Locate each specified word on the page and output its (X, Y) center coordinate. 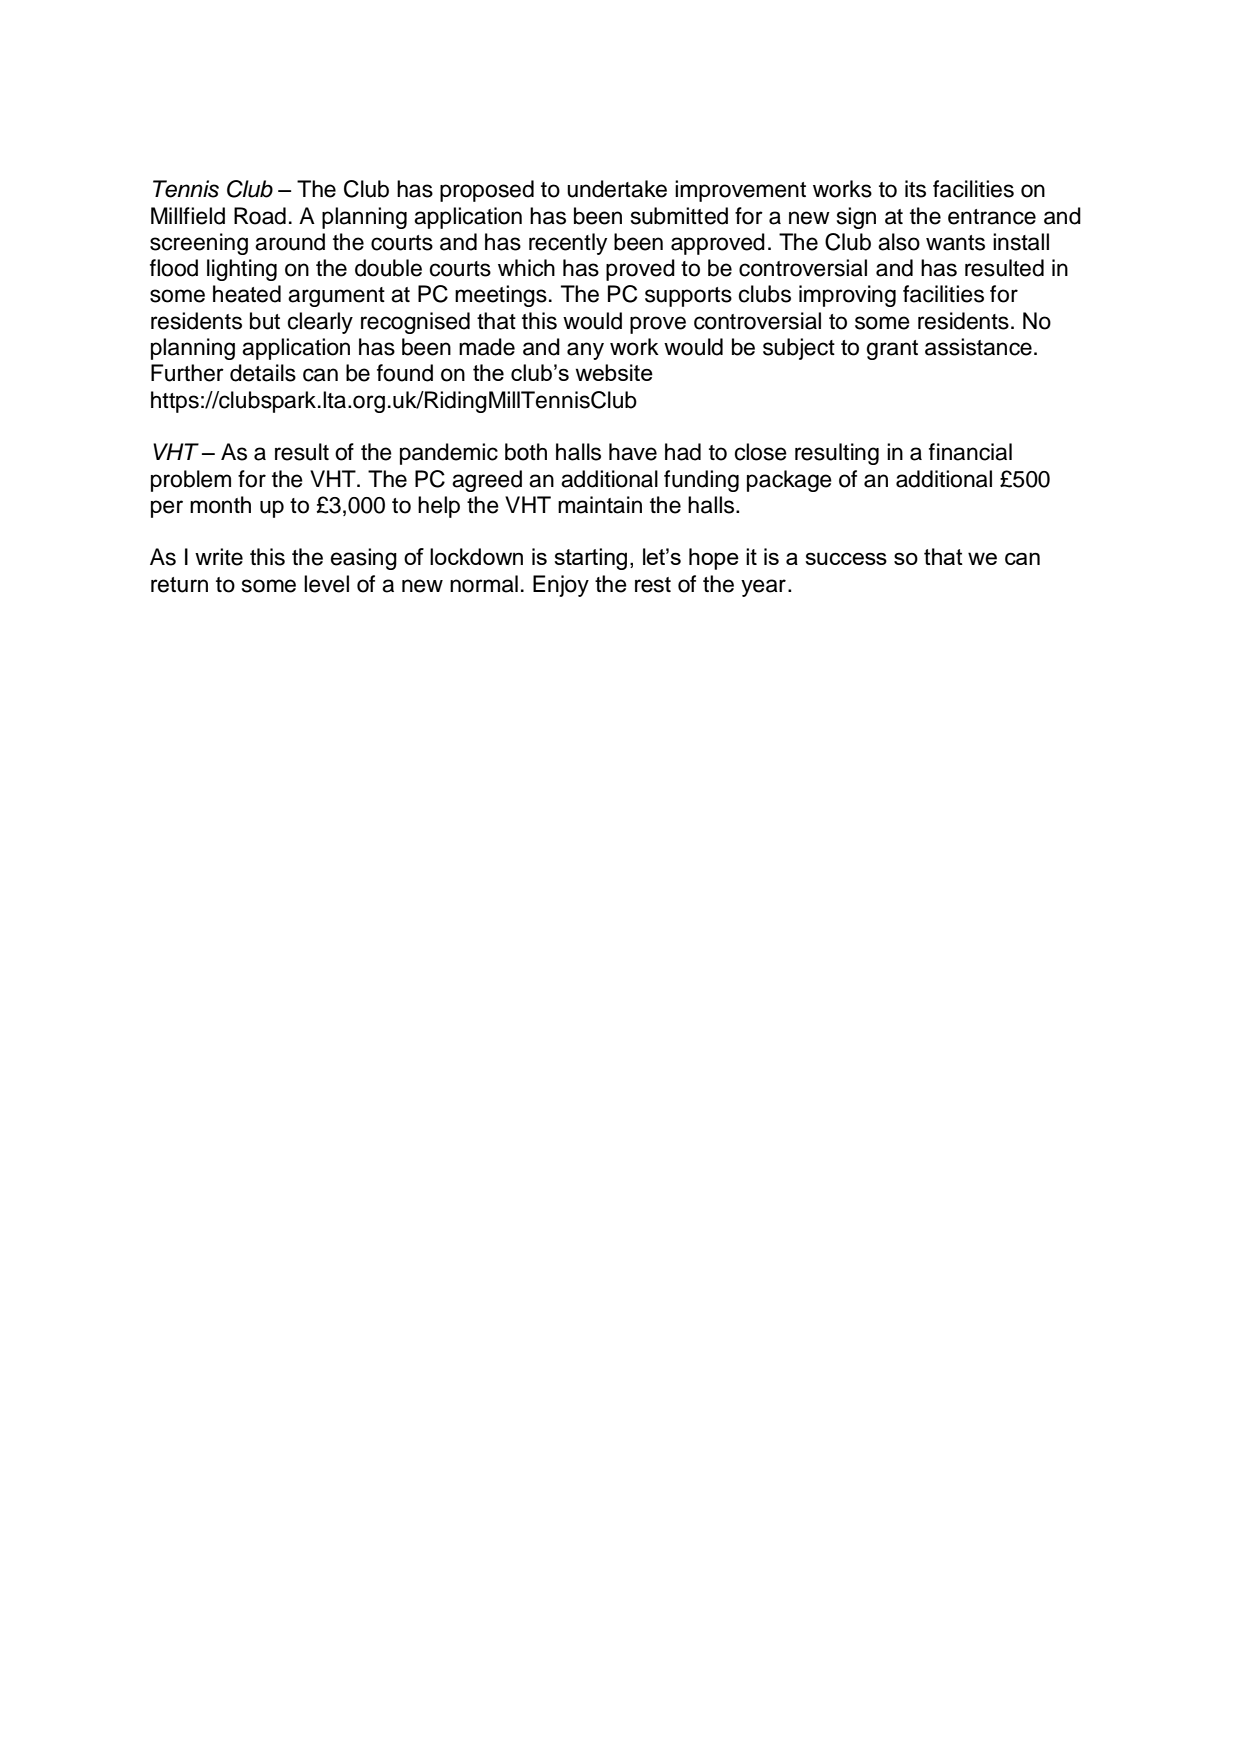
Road (260, 216)
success (846, 558)
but (265, 321)
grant (892, 350)
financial (970, 452)
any (585, 351)
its (915, 189)
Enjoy (561, 586)
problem (191, 481)
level (326, 584)
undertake (617, 189)
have (633, 452)
